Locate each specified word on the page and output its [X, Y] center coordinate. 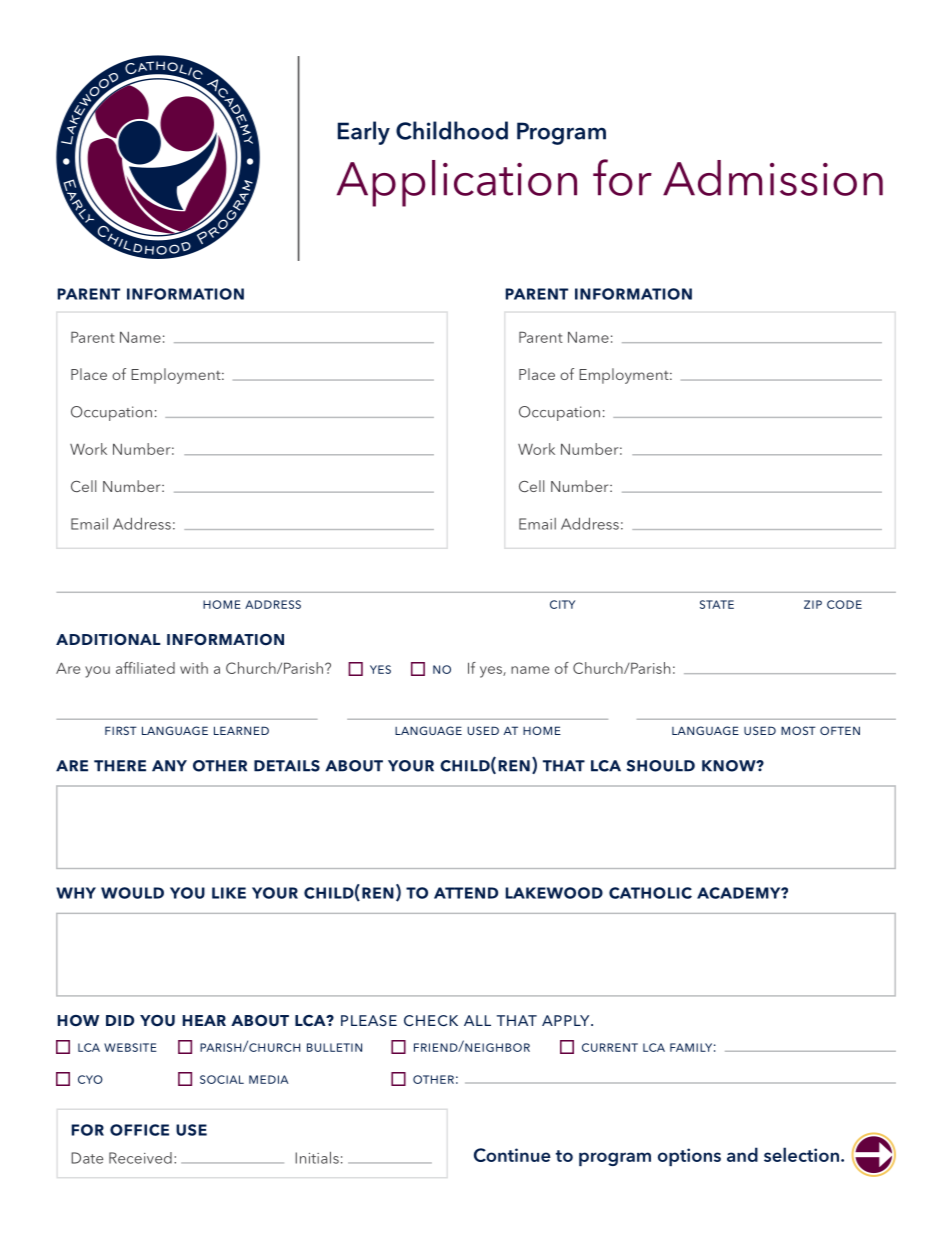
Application [457, 183]
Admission [773, 178]
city [562, 604]
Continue [512, 1155]
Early [364, 133]
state [717, 604]
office [139, 1130]
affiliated [145, 668]
